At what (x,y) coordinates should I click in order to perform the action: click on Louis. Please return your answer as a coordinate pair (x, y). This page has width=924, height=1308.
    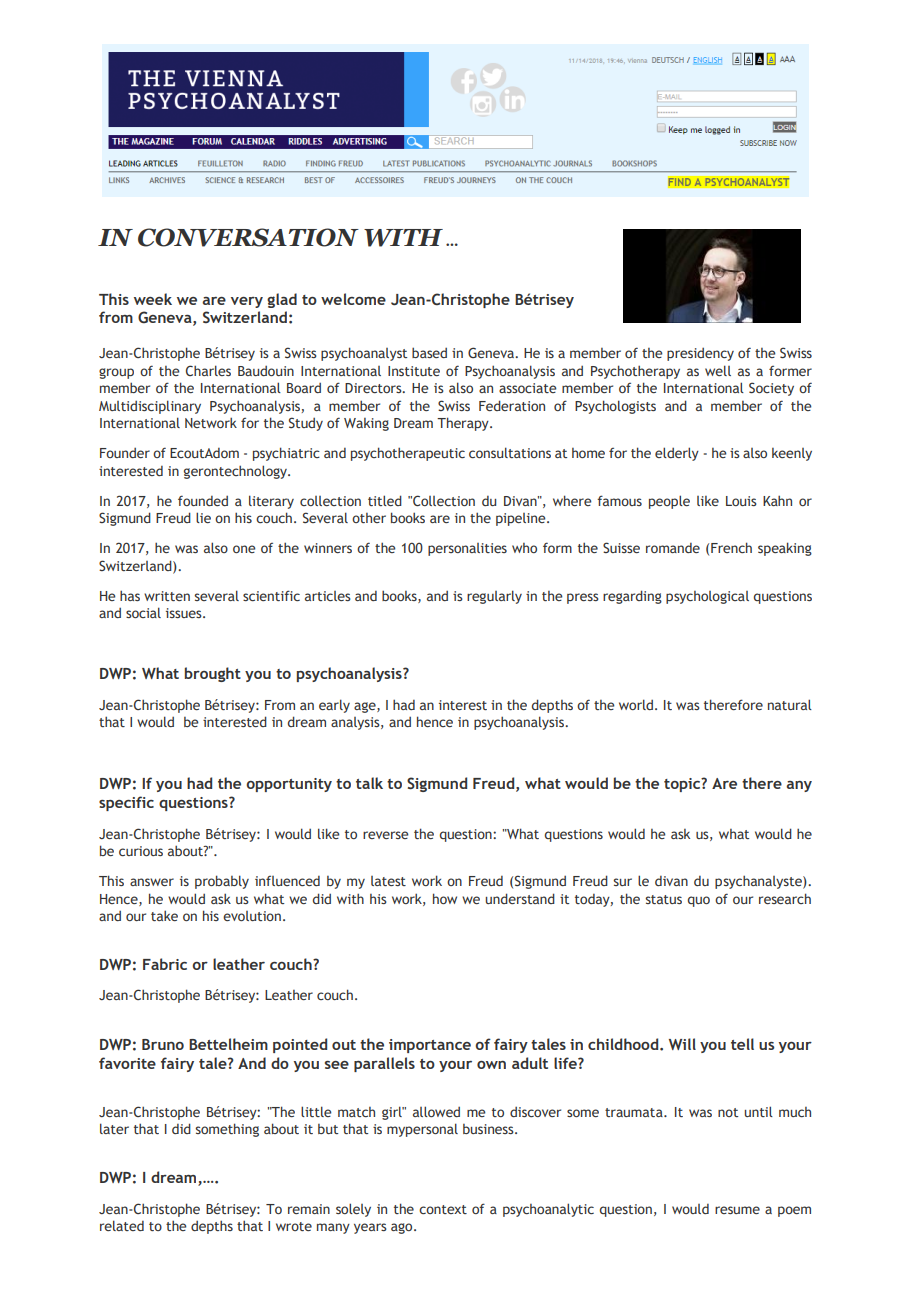
    Looking at the image, I should click on (741, 501).
